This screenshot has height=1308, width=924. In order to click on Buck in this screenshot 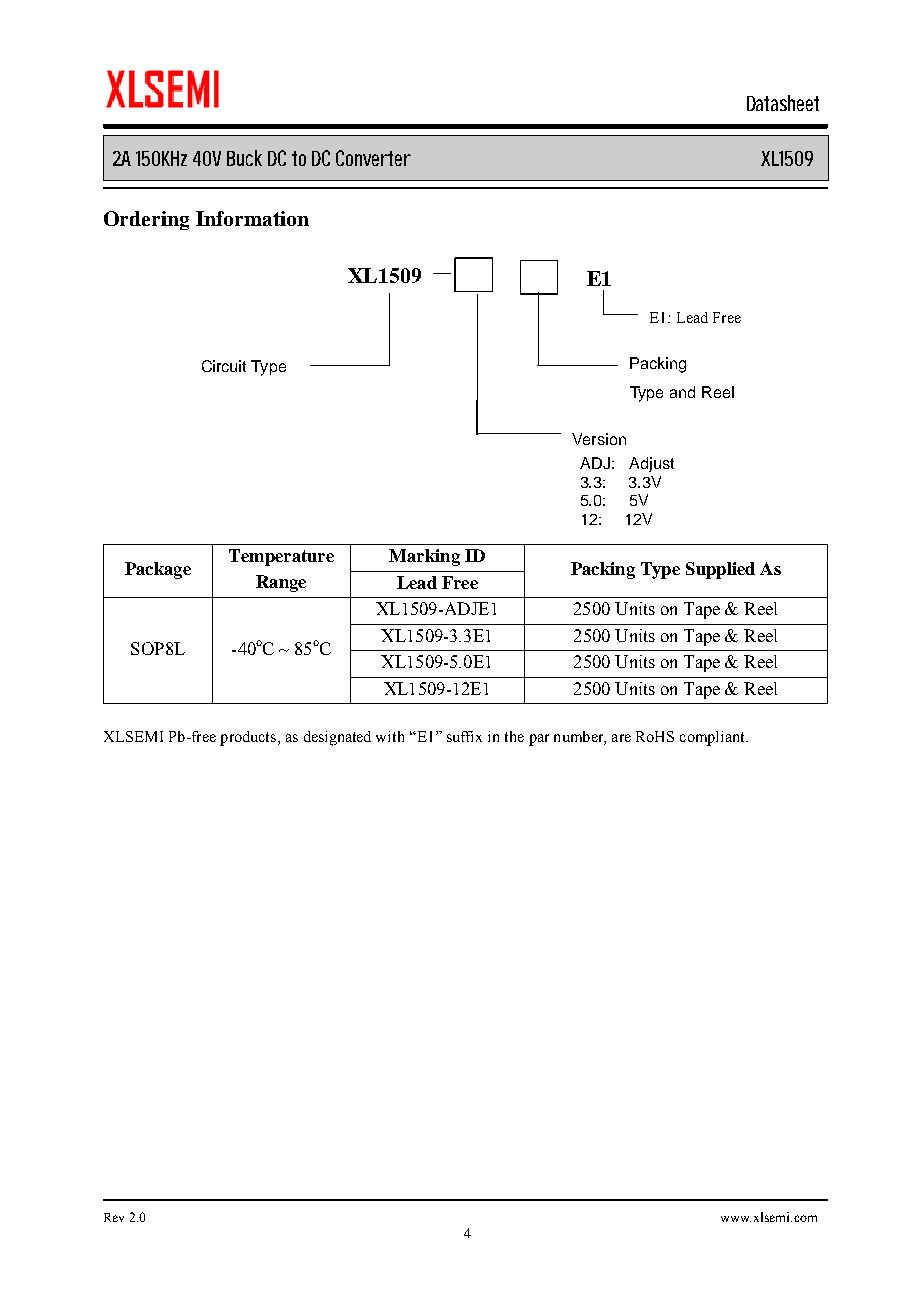, I will do `click(244, 158)`.
